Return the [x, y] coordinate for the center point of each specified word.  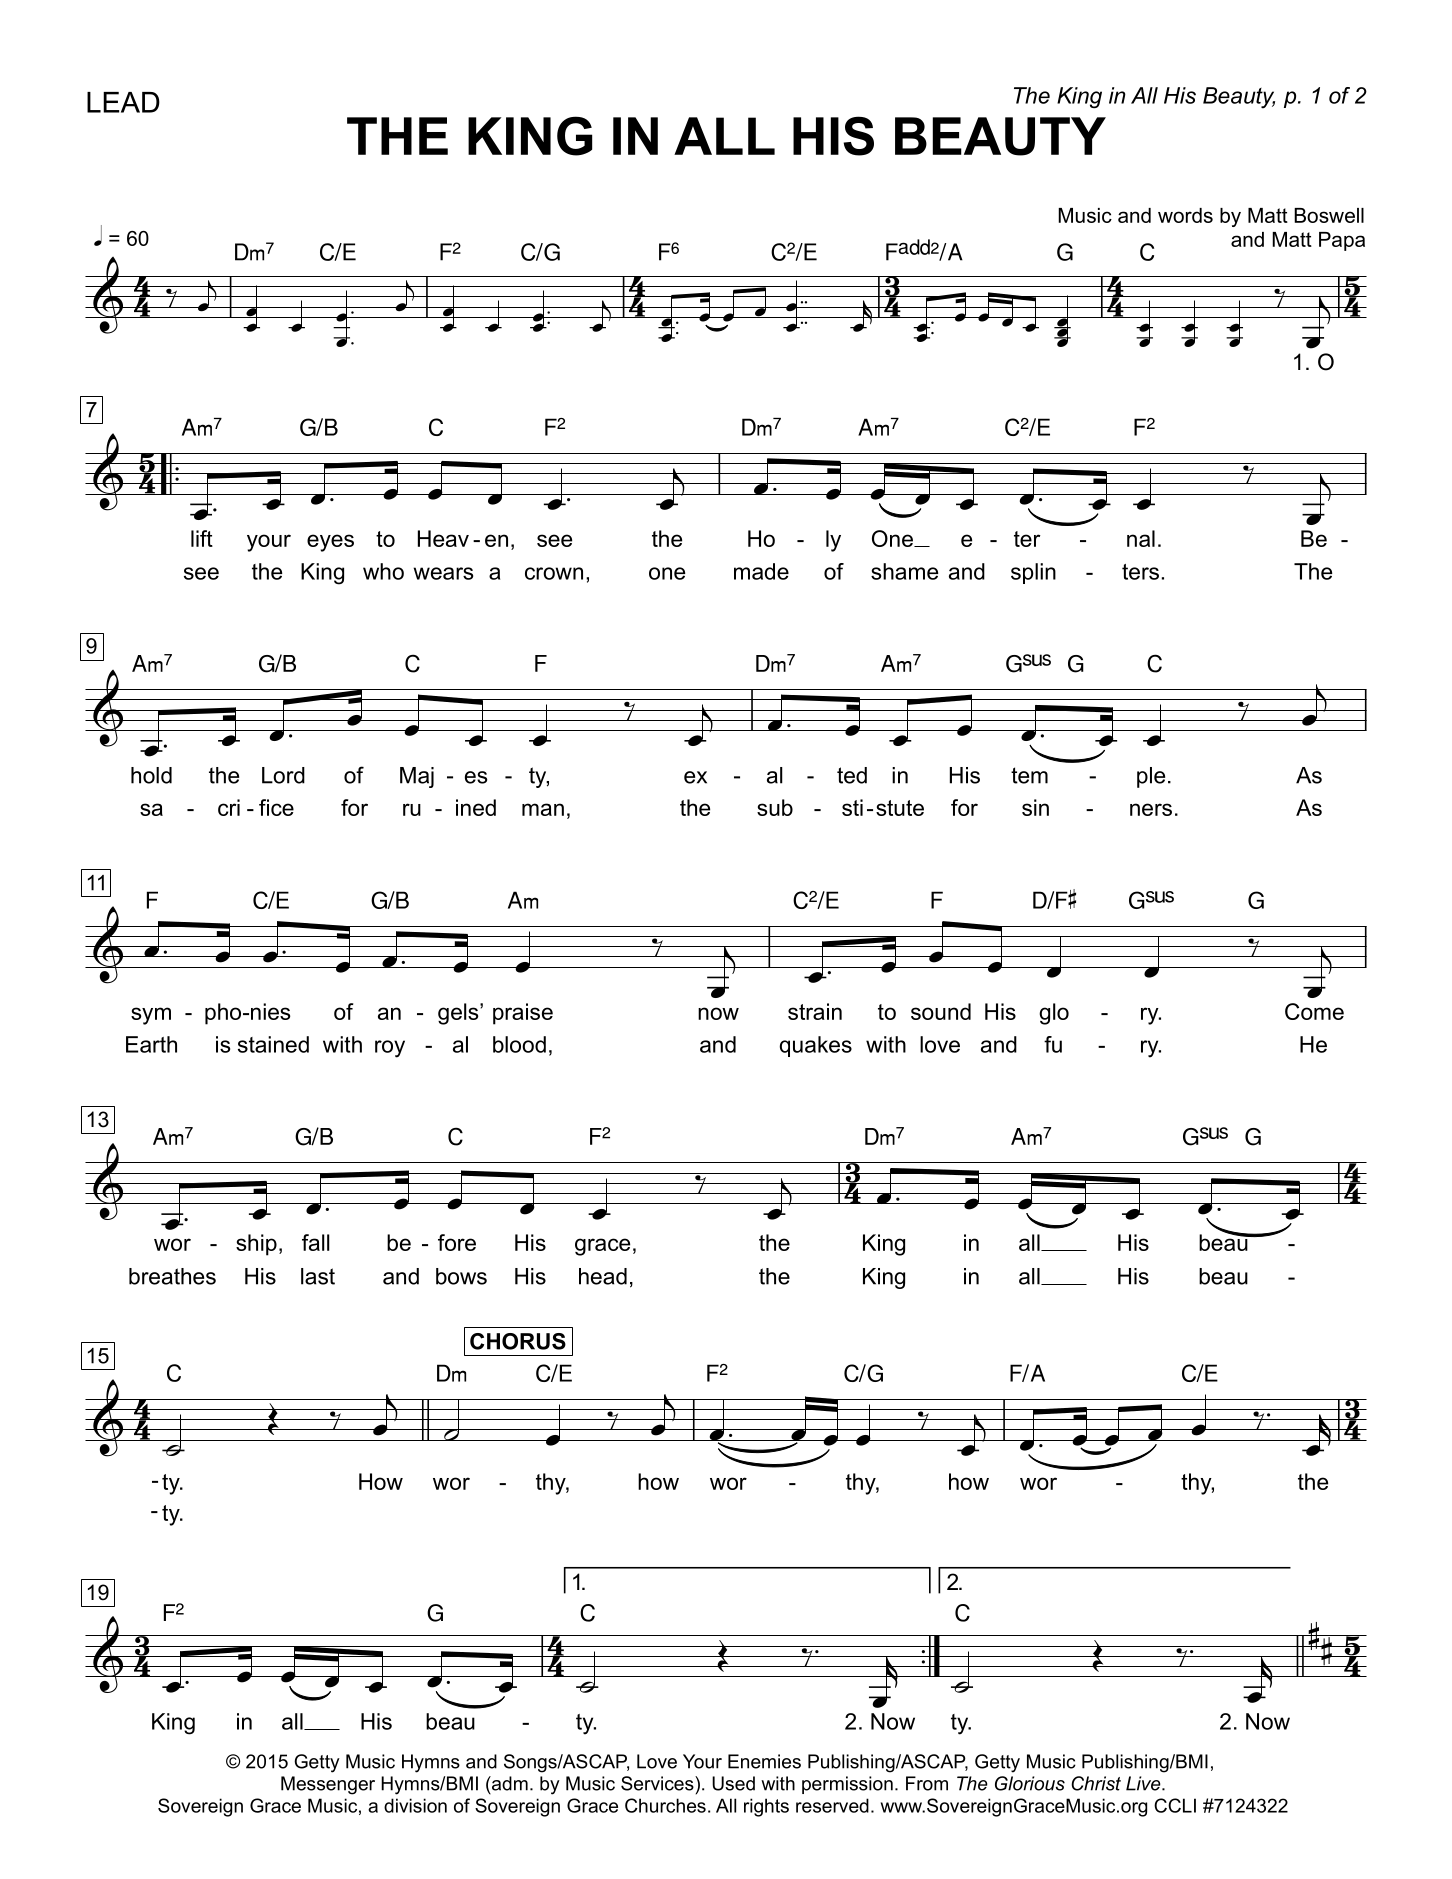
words [1185, 215]
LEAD [123, 102]
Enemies [764, 1761]
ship [256, 1245]
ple [1151, 777]
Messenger [328, 1785]
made [761, 571]
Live [1144, 1783]
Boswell [1329, 215]
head [603, 1276]
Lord [283, 775]
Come [1314, 1011]
